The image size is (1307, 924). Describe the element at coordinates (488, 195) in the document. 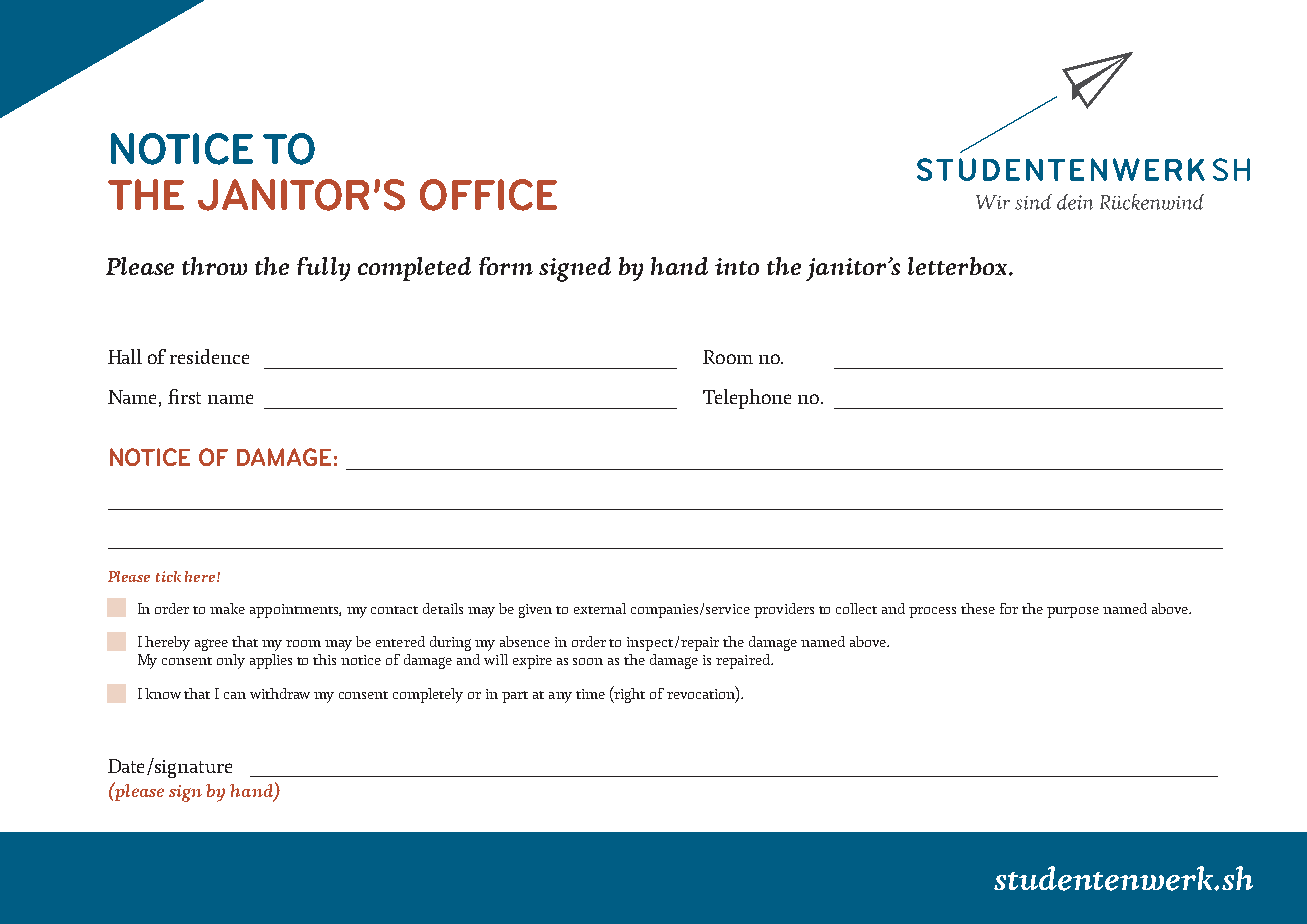

I see `OFFICE` at that location.
